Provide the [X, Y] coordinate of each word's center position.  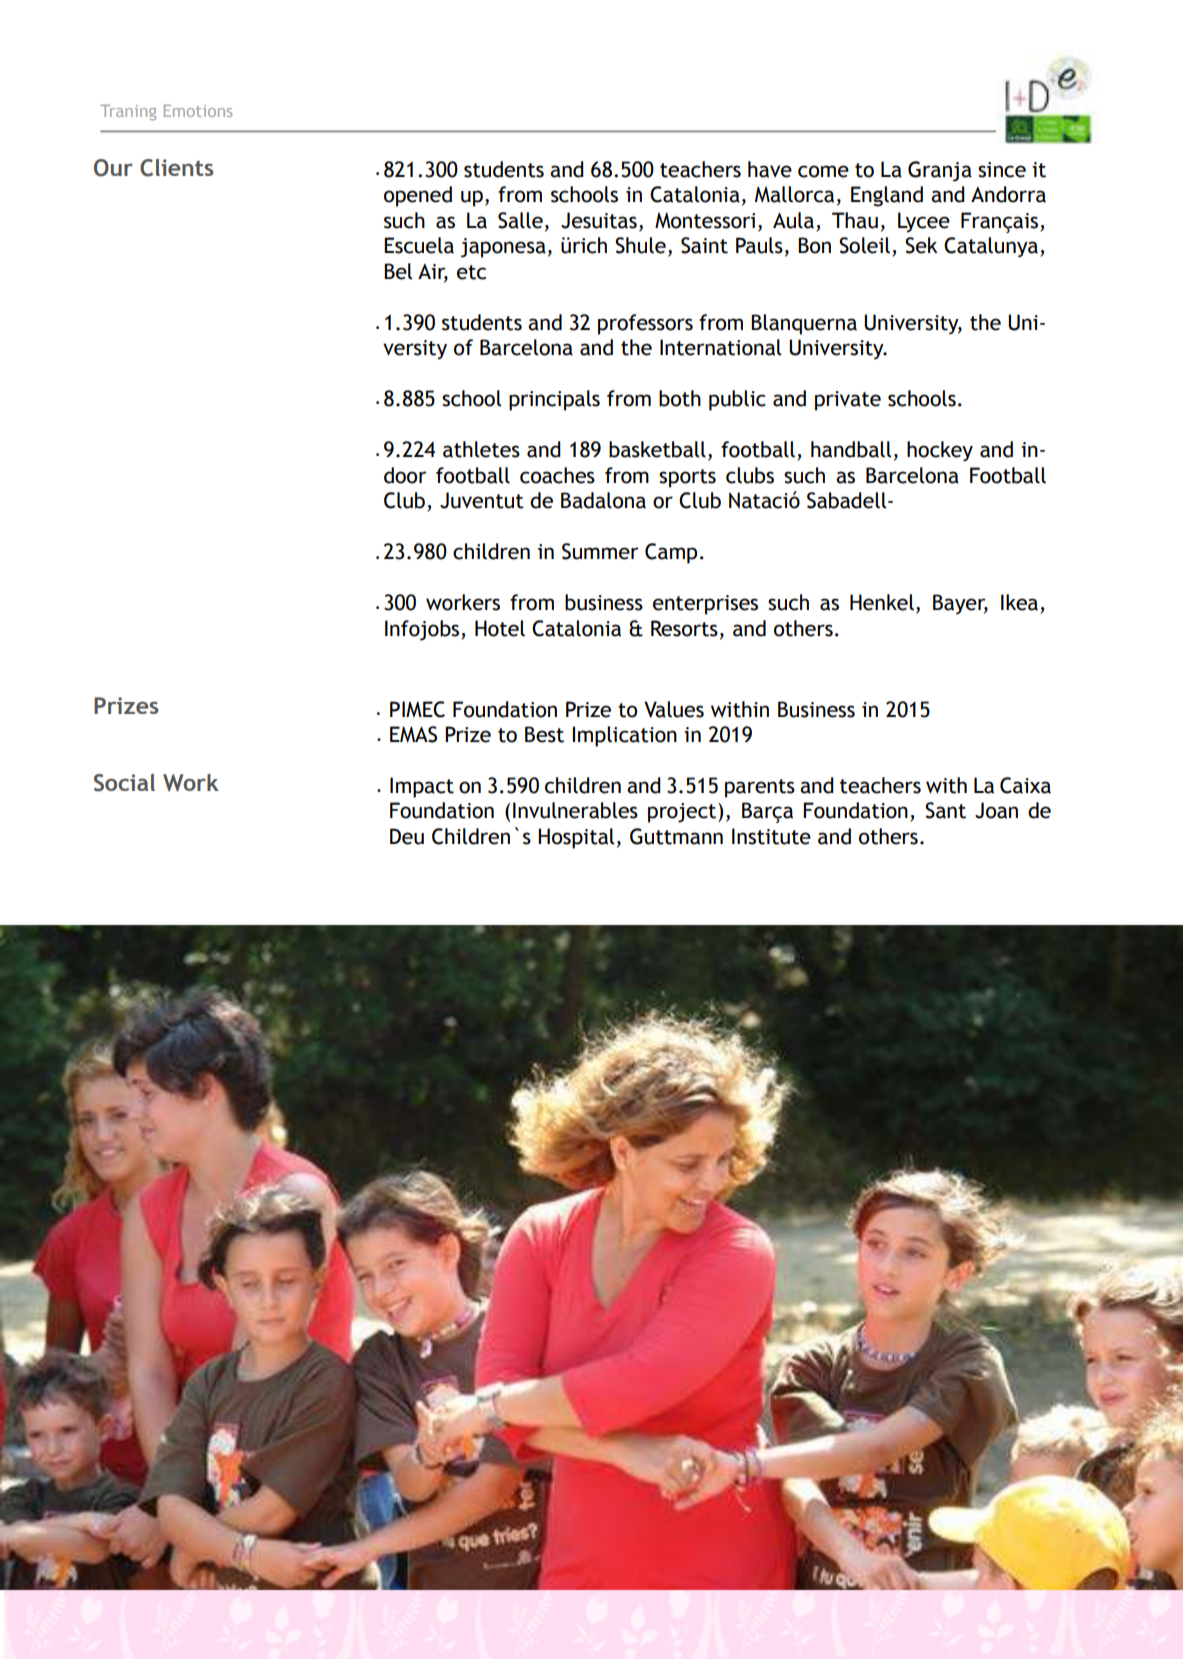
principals [554, 400]
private [848, 401]
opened [418, 196]
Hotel [500, 628]
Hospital [576, 838]
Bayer [960, 604]
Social [124, 783]
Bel [398, 271]
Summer [600, 551]
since [1002, 170]
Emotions [198, 111]
